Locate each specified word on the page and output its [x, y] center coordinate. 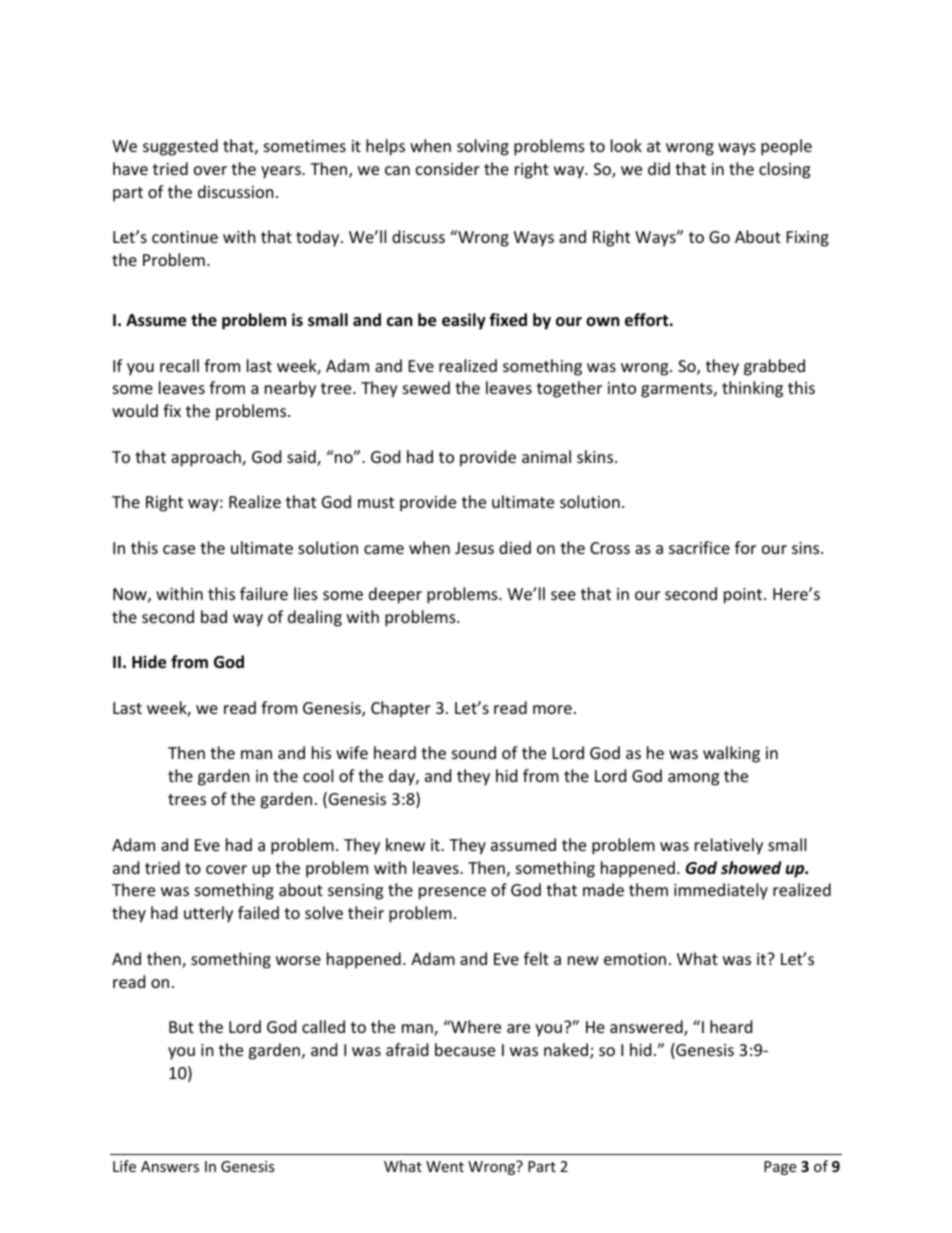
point [744, 596]
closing [784, 170]
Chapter [401, 709]
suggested [180, 147]
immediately [721, 891]
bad [214, 616]
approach [207, 458]
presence [452, 893]
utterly [208, 914]
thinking [752, 389]
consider [448, 168]
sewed [426, 387]
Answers [170, 1166]
